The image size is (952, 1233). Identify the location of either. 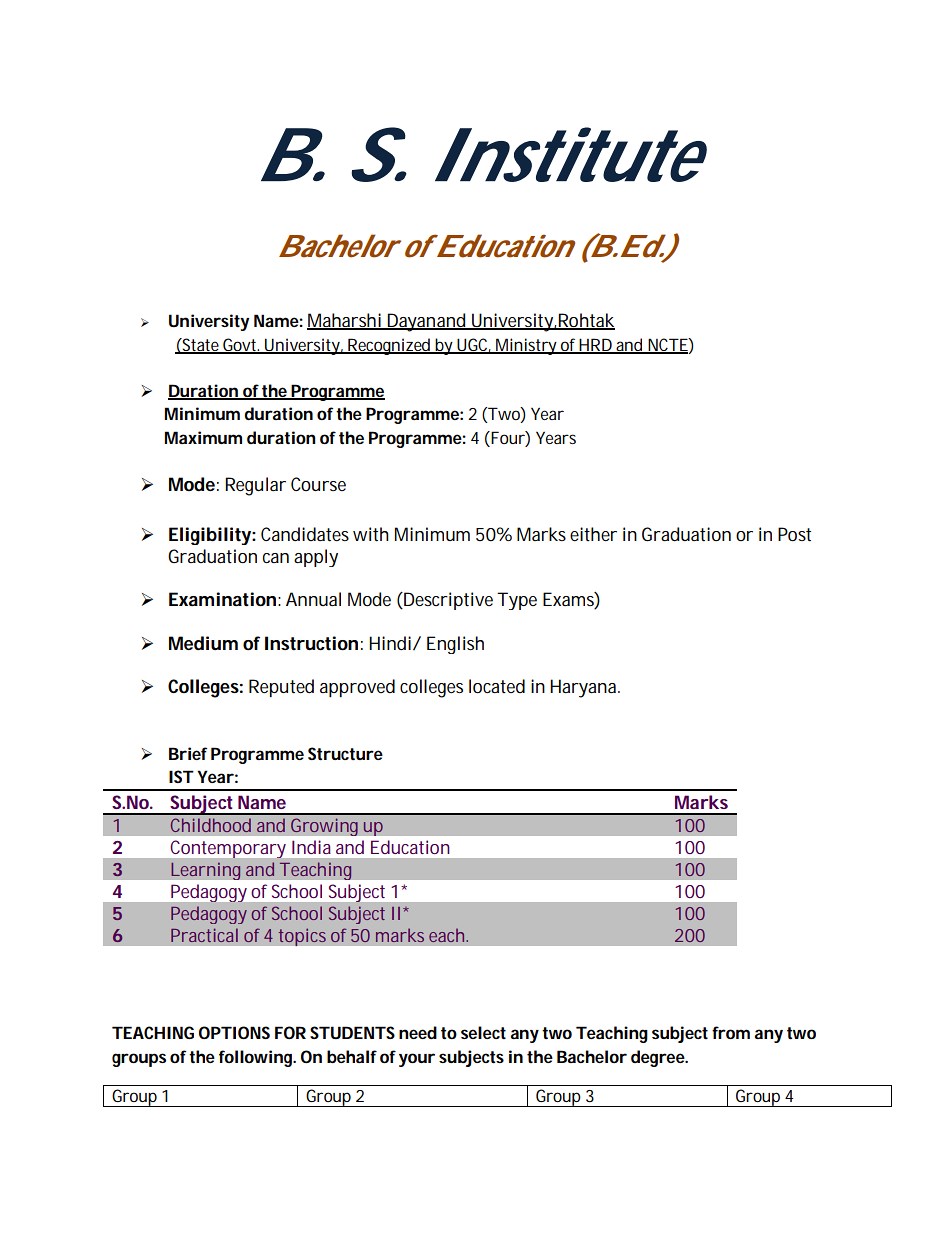
(593, 534).
